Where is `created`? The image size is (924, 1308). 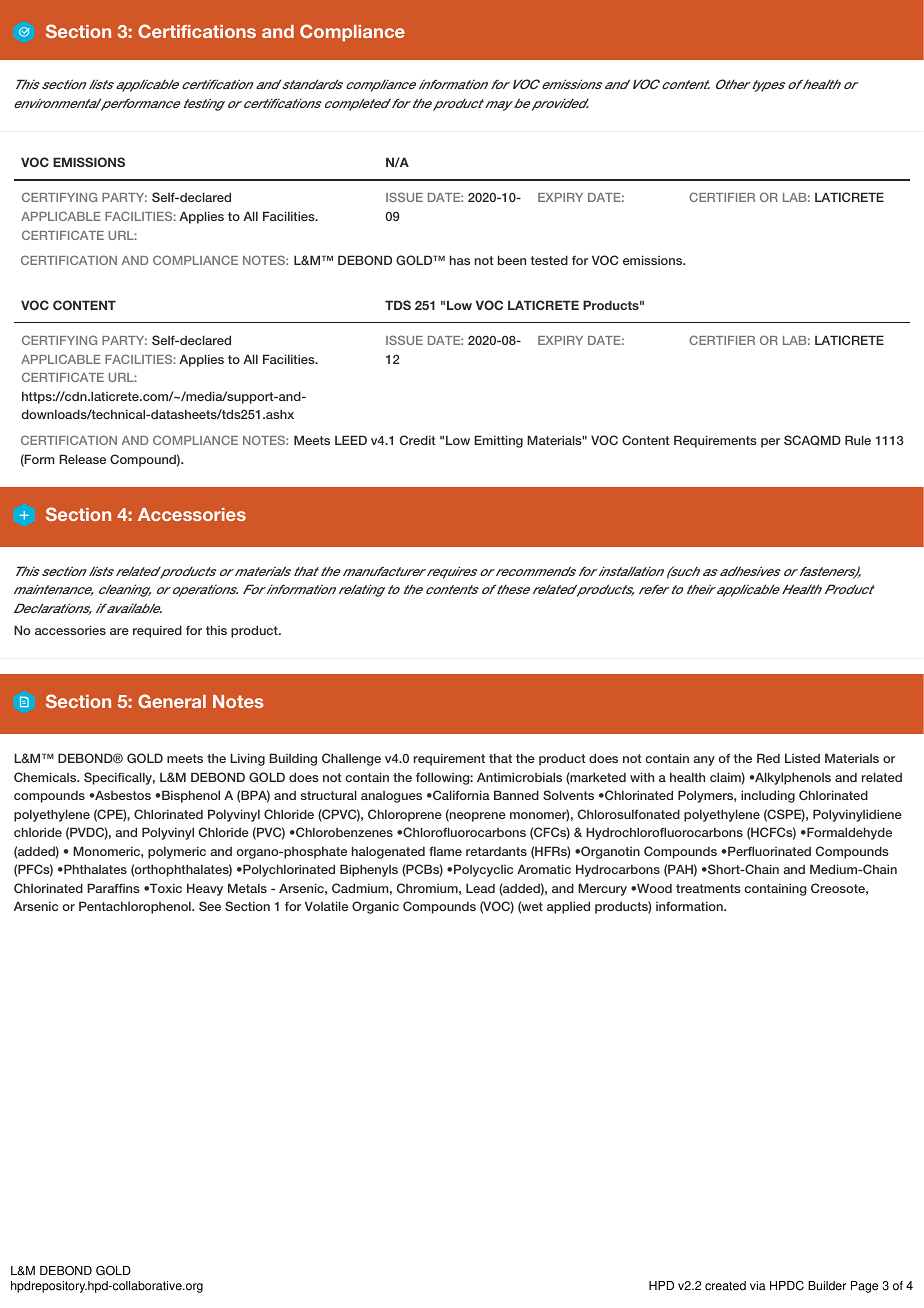 created is located at coordinates (725, 1286).
